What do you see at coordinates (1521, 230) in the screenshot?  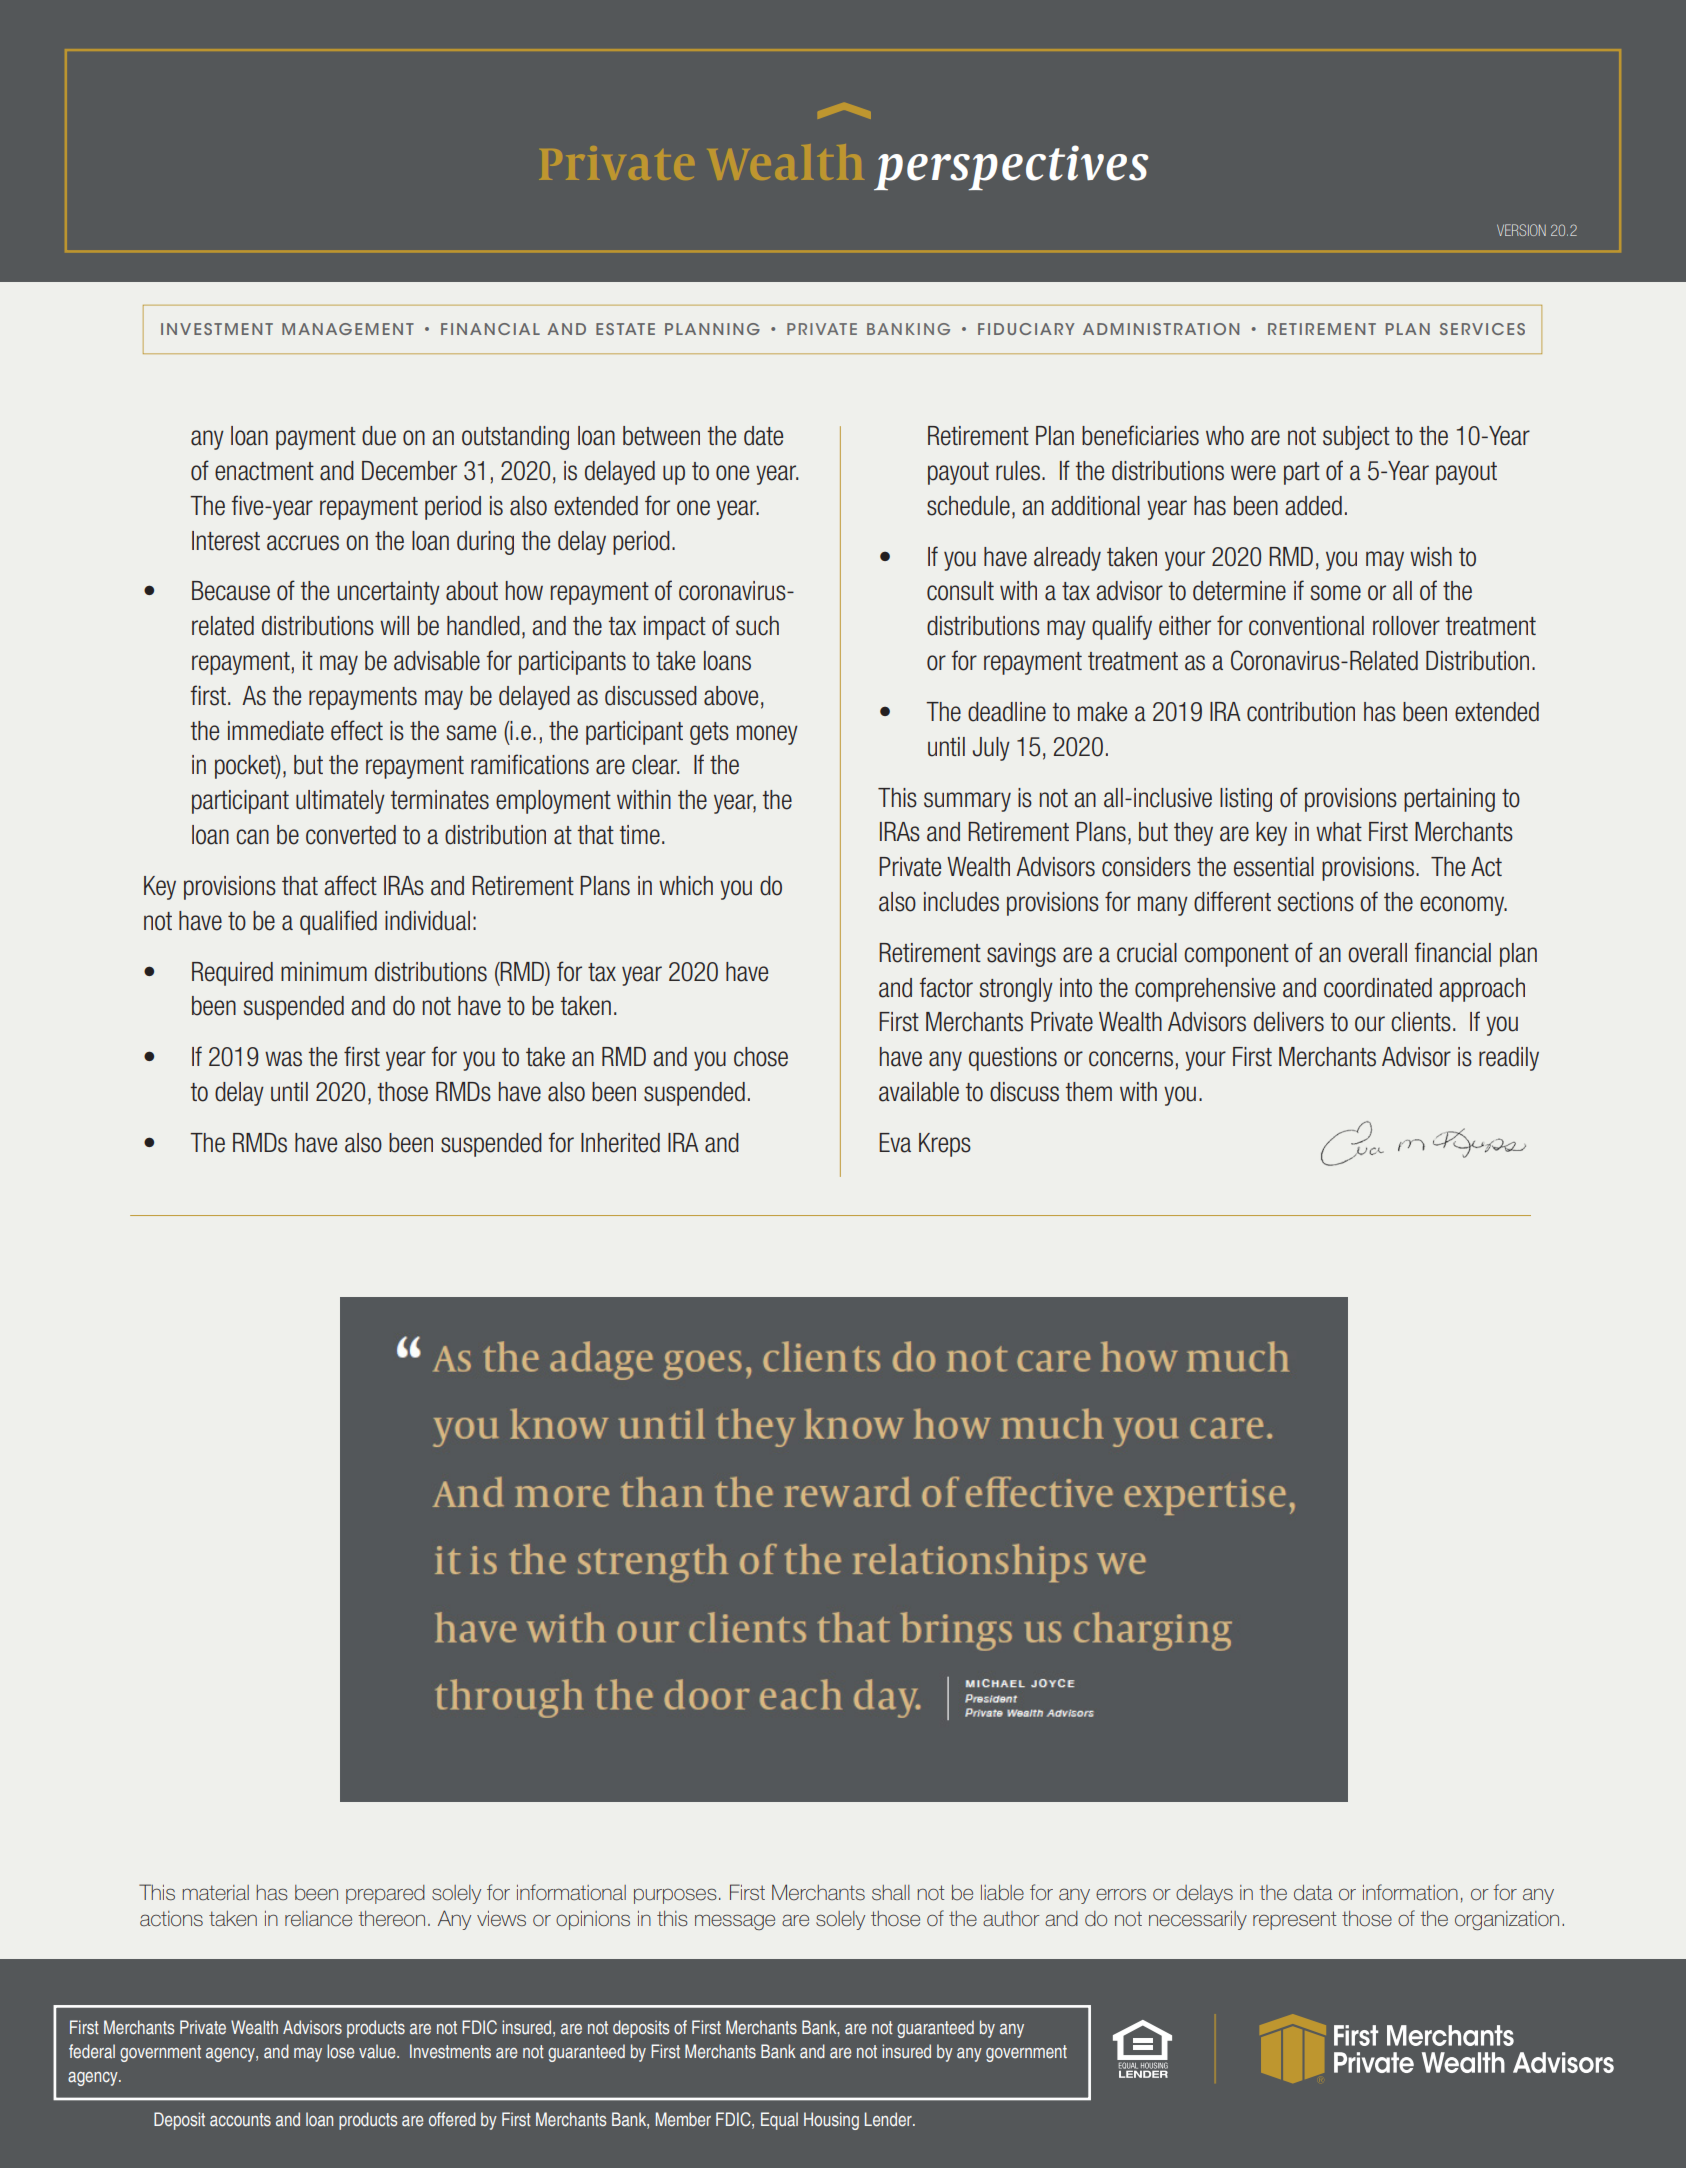 I see `VERSION` at bounding box center [1521, 230].
